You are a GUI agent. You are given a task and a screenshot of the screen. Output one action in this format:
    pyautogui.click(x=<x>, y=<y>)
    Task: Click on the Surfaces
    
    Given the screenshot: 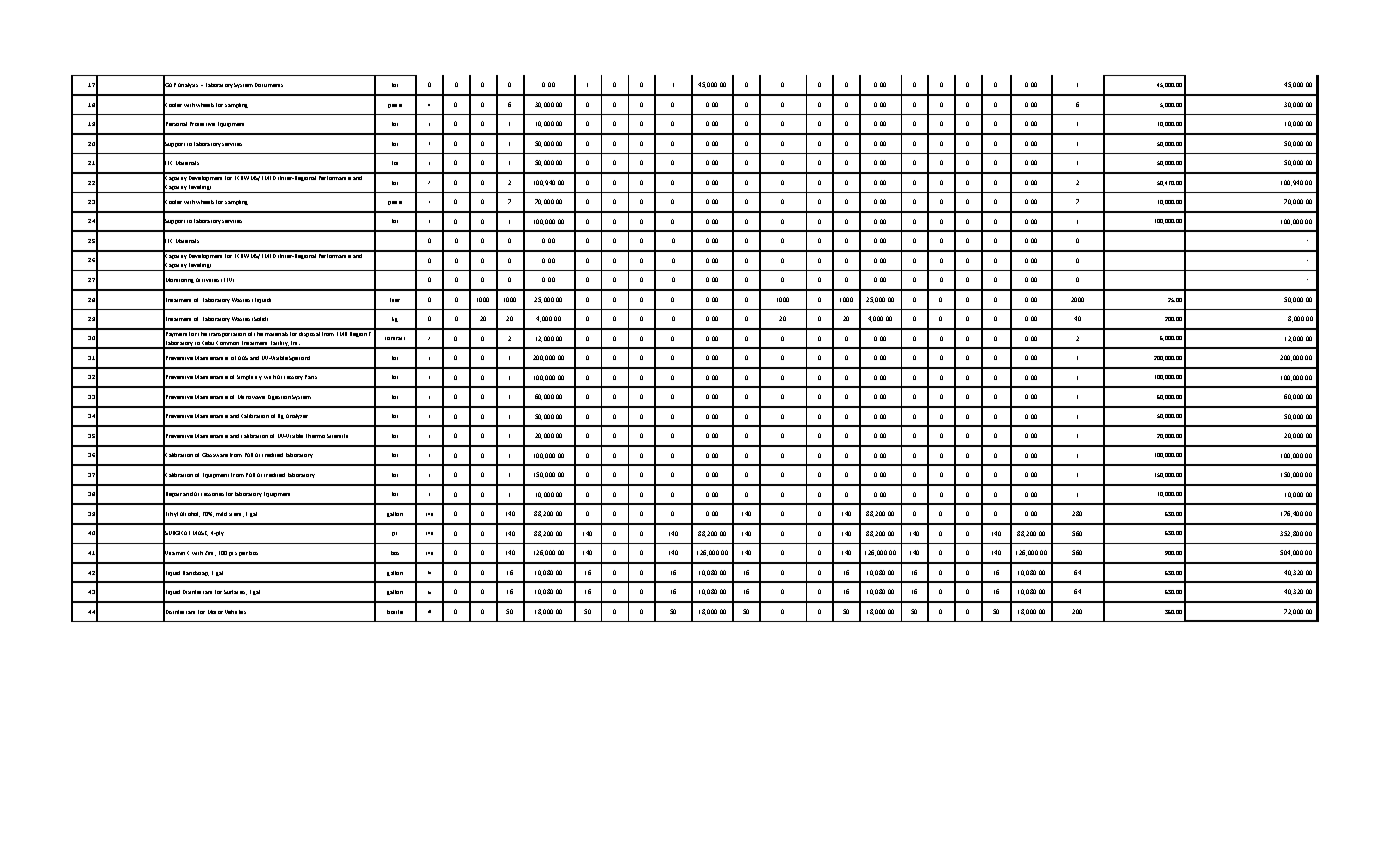 What is the action you would take?
    pyautogui.click(x=235, y=592)
